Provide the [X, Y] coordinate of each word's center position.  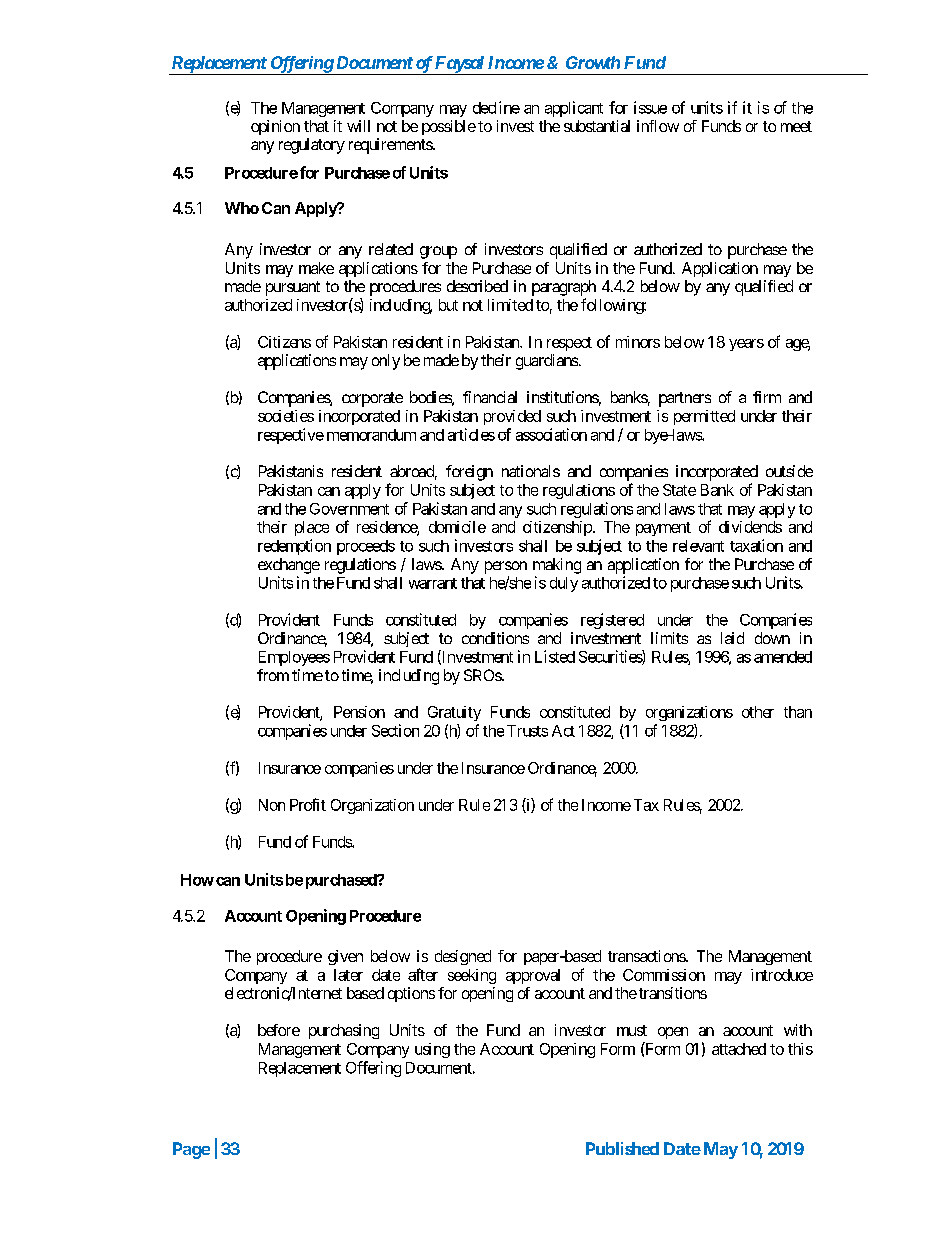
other [758, 712]
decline [496, 107]
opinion [275, 127]
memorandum [371, 435]
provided [512, 417]
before [279, 1030]
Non [272, 805]
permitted [704, 417]
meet [796, 126]
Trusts [527, 731]
